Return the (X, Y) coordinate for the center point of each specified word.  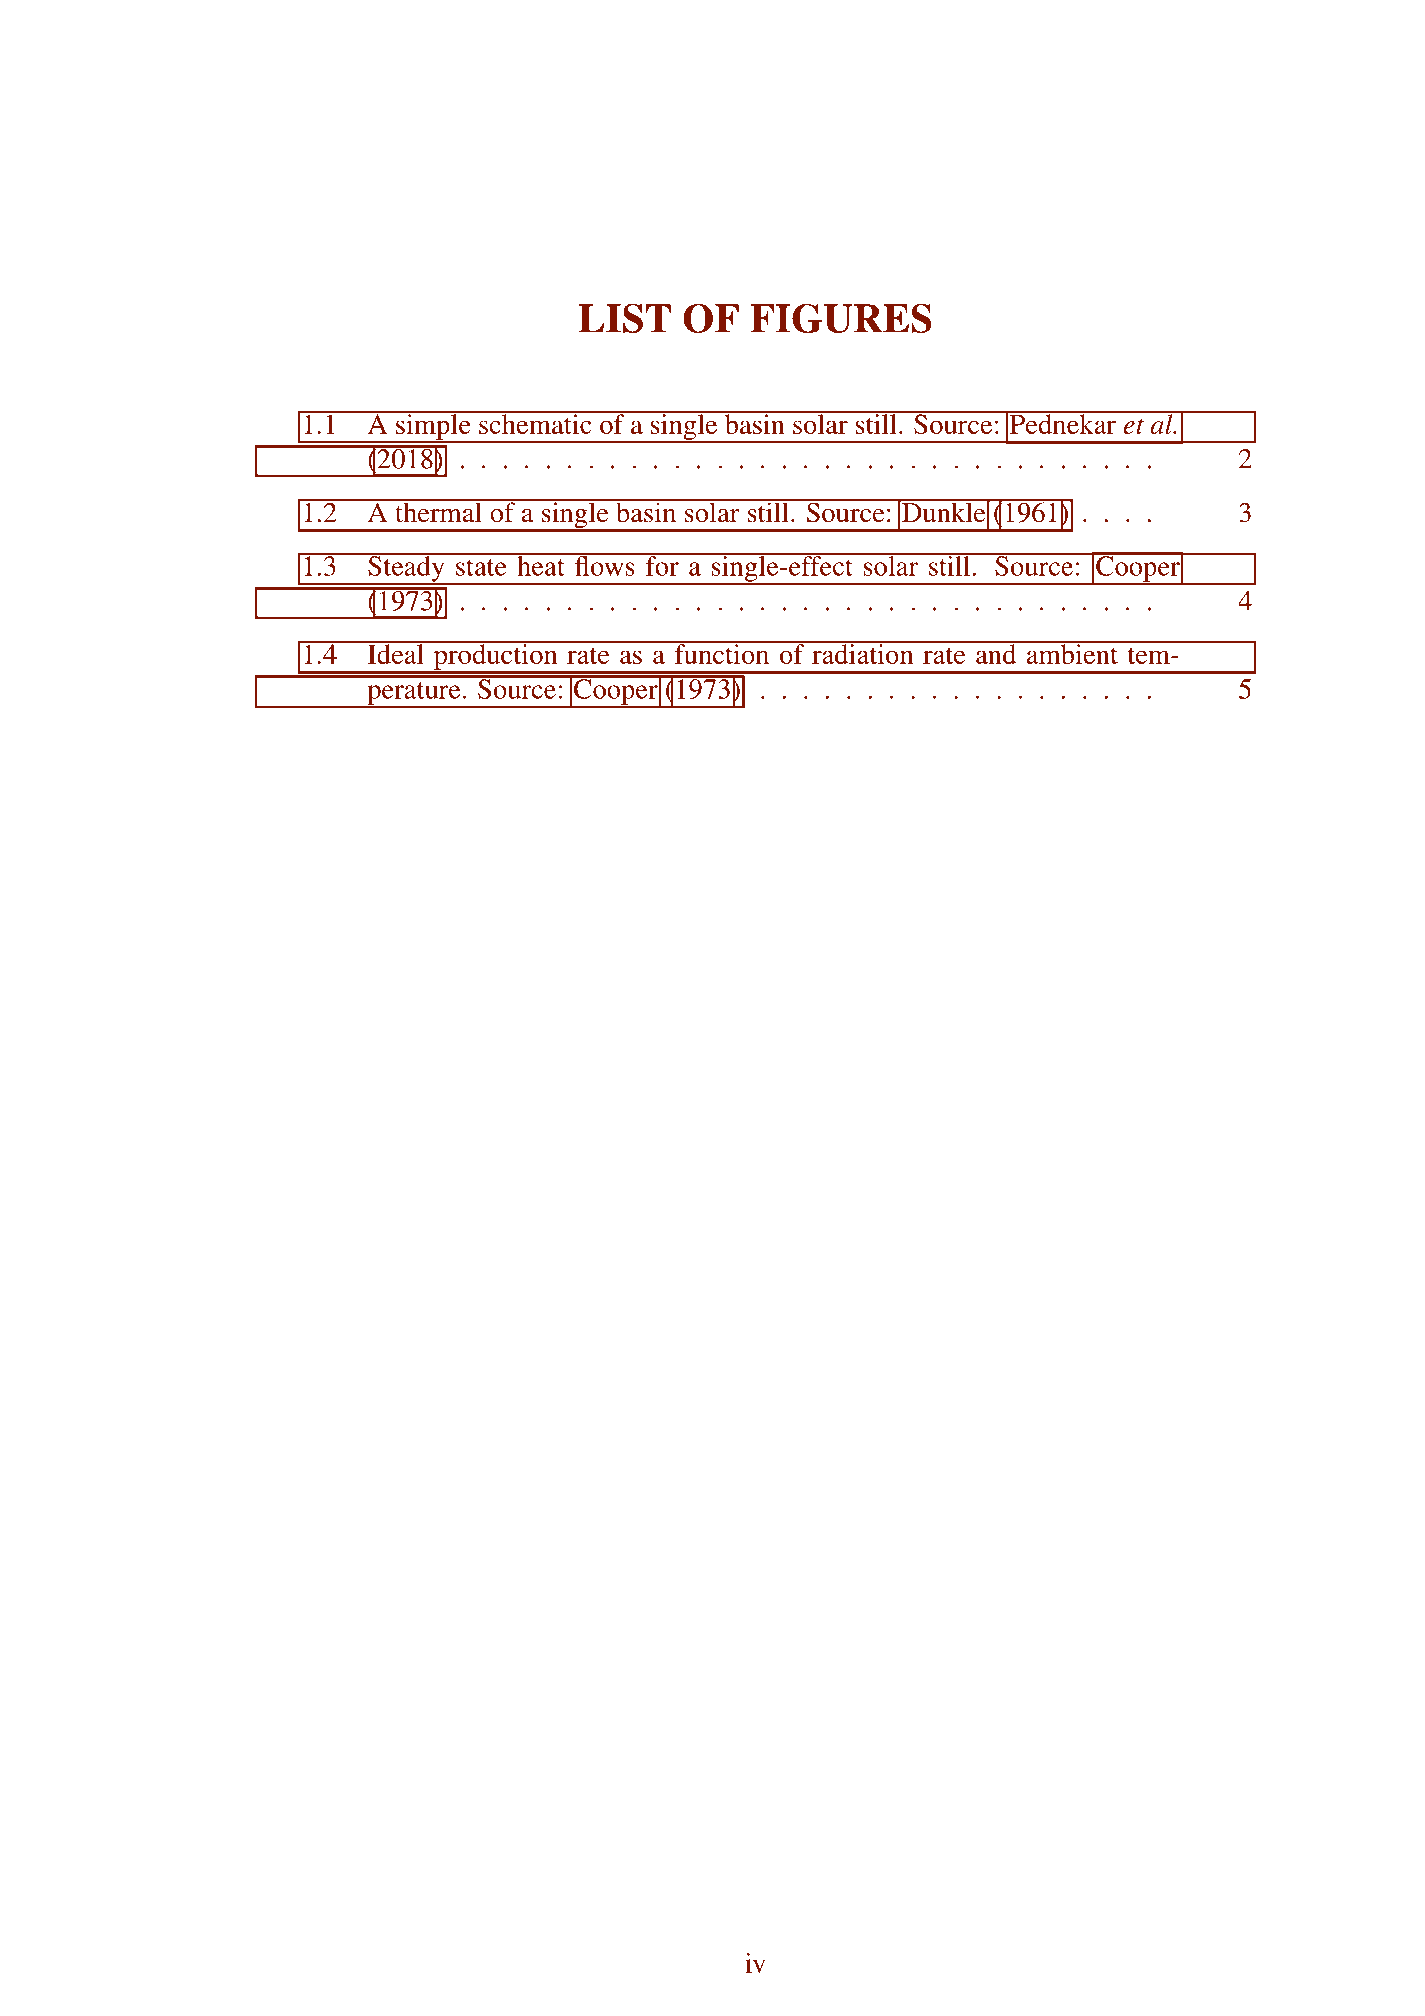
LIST (625, 318)
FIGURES (841, 318)
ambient (1072, 653)
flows (605, 565)
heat (541, 565)
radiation (863, 653)
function (722, 653)
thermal (438, 511)
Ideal (395, 653)
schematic (535, 423)
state (481, 567)
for (662, 565)
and (996, 653)
